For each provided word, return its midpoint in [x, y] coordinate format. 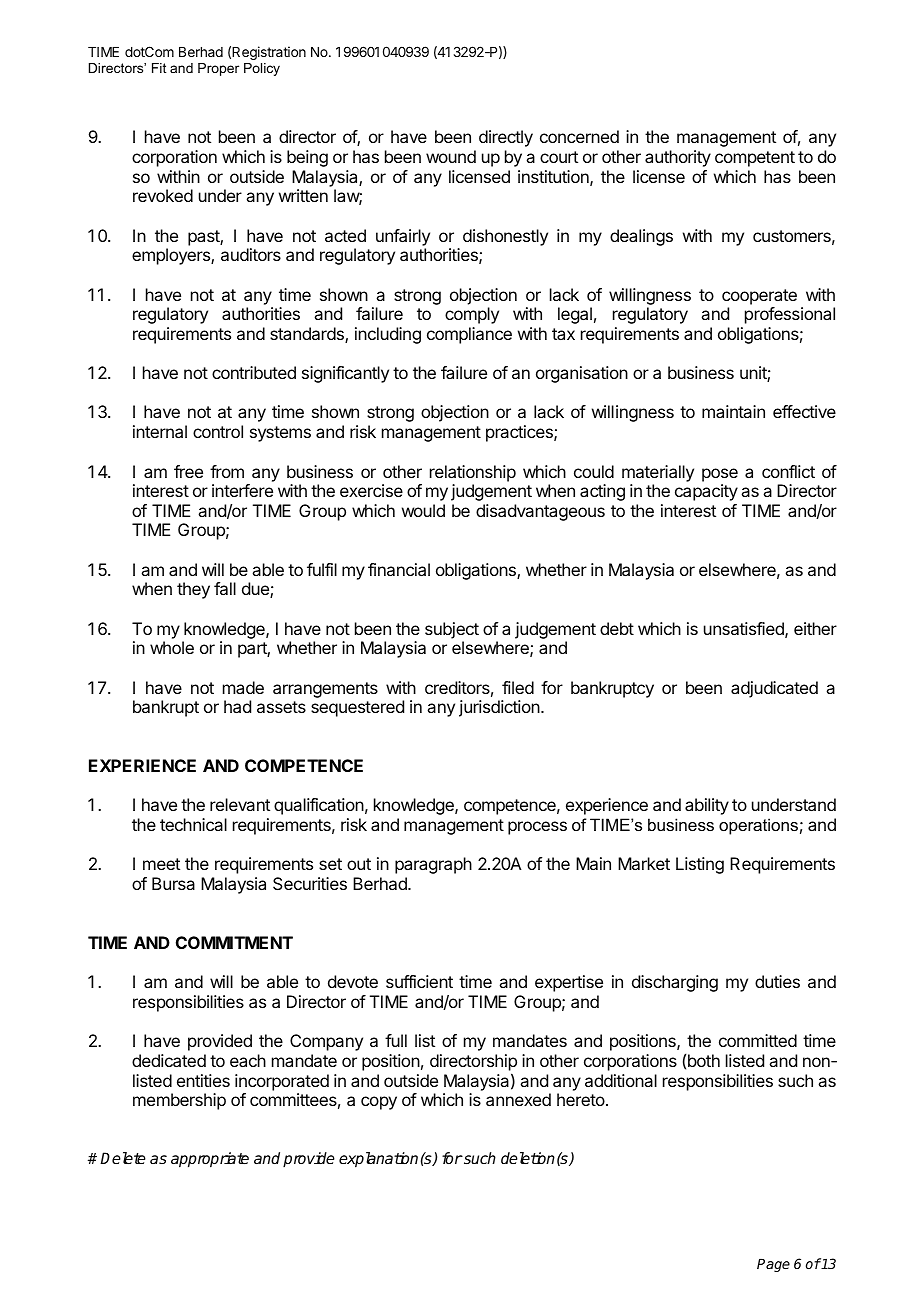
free [188, 471]
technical [193, 824]
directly [506, 138]
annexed [518, 1099]
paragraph [433, 865]
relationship [473, 473]
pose [720, 475]
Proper [218, 69]
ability [707, 806]
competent [755, 159]
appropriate [210, 1160]
